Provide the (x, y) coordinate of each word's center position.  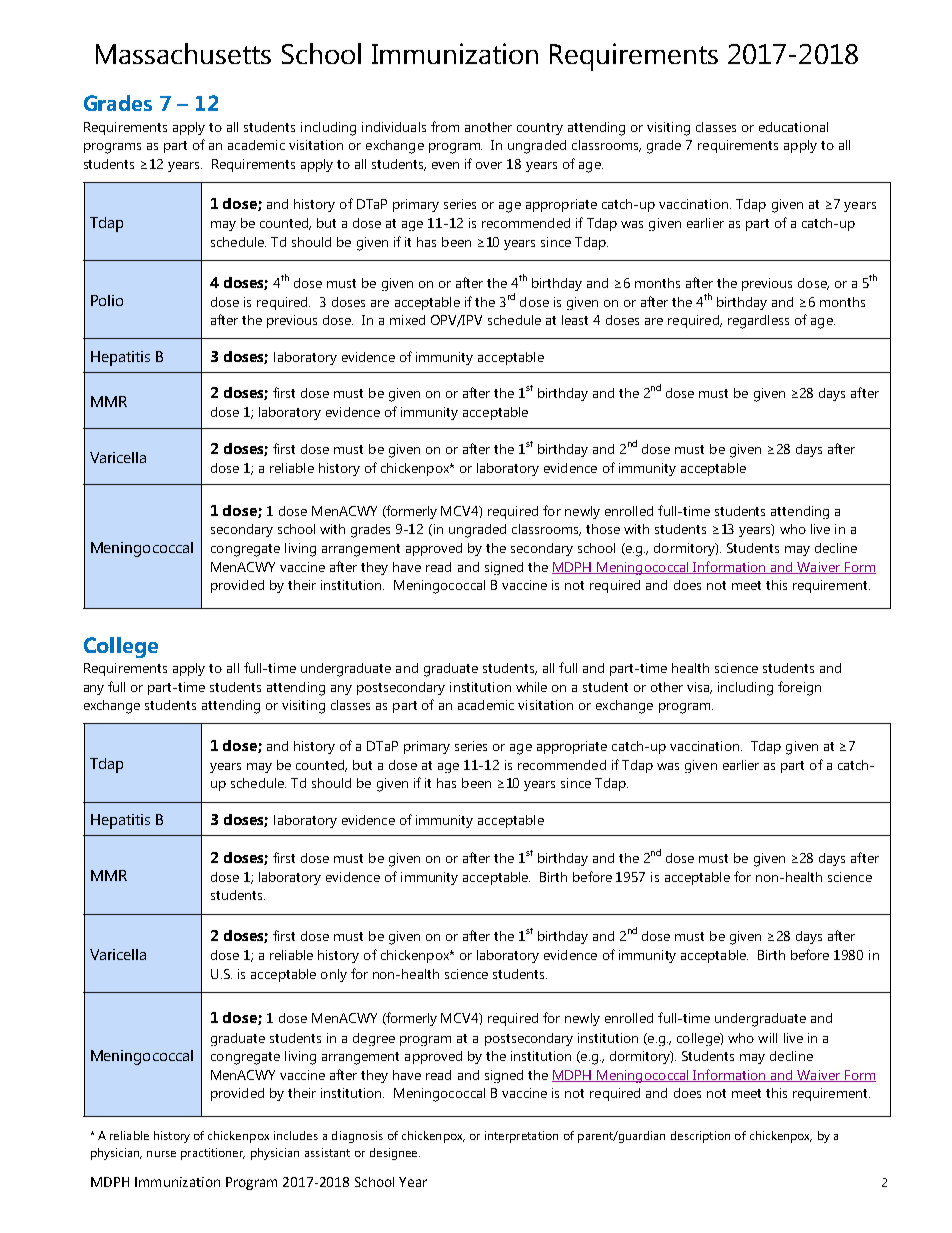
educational (793, 127)
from (445, 126)
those (603, 529)
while (531, 687)
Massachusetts (183, 53)
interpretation (521, 1137)
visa (699, 688)
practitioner (213, 1154)
